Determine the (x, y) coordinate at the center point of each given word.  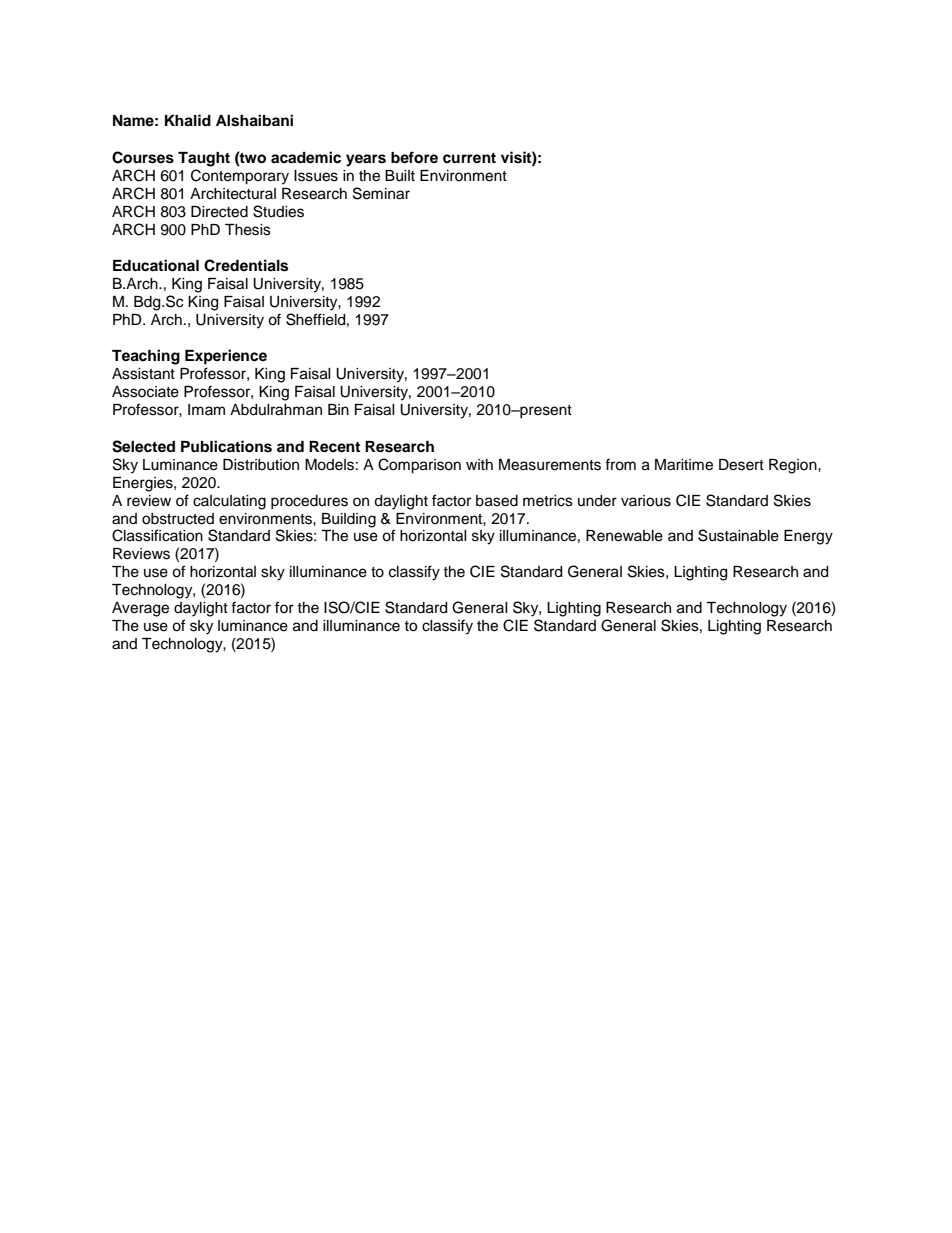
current (469, 158)
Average (140, 609)
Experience (226, 357)
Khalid (188, 120)
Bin (338, 409)
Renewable (624, 536)
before (414, 157)
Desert (741, 465)
